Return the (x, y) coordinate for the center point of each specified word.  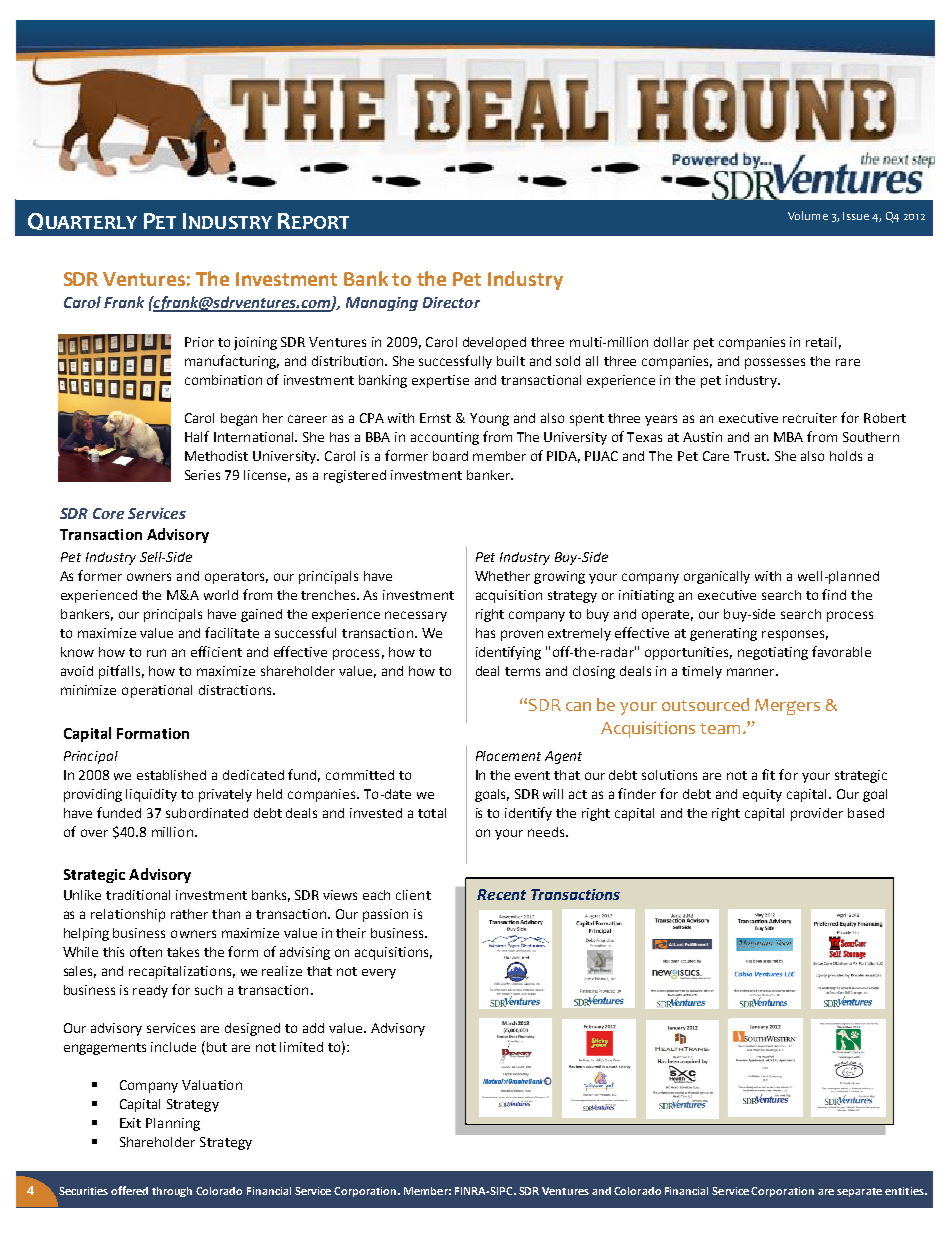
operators (236, 578)
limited (301, 1047)
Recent (501, 894)
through (172, 1192)
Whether (502, 576)
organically (717, 577)
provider (817, 814)
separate (859, 1192)
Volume (808, 215)
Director (451, 302)
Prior (199, 342)
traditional (138, 895)
